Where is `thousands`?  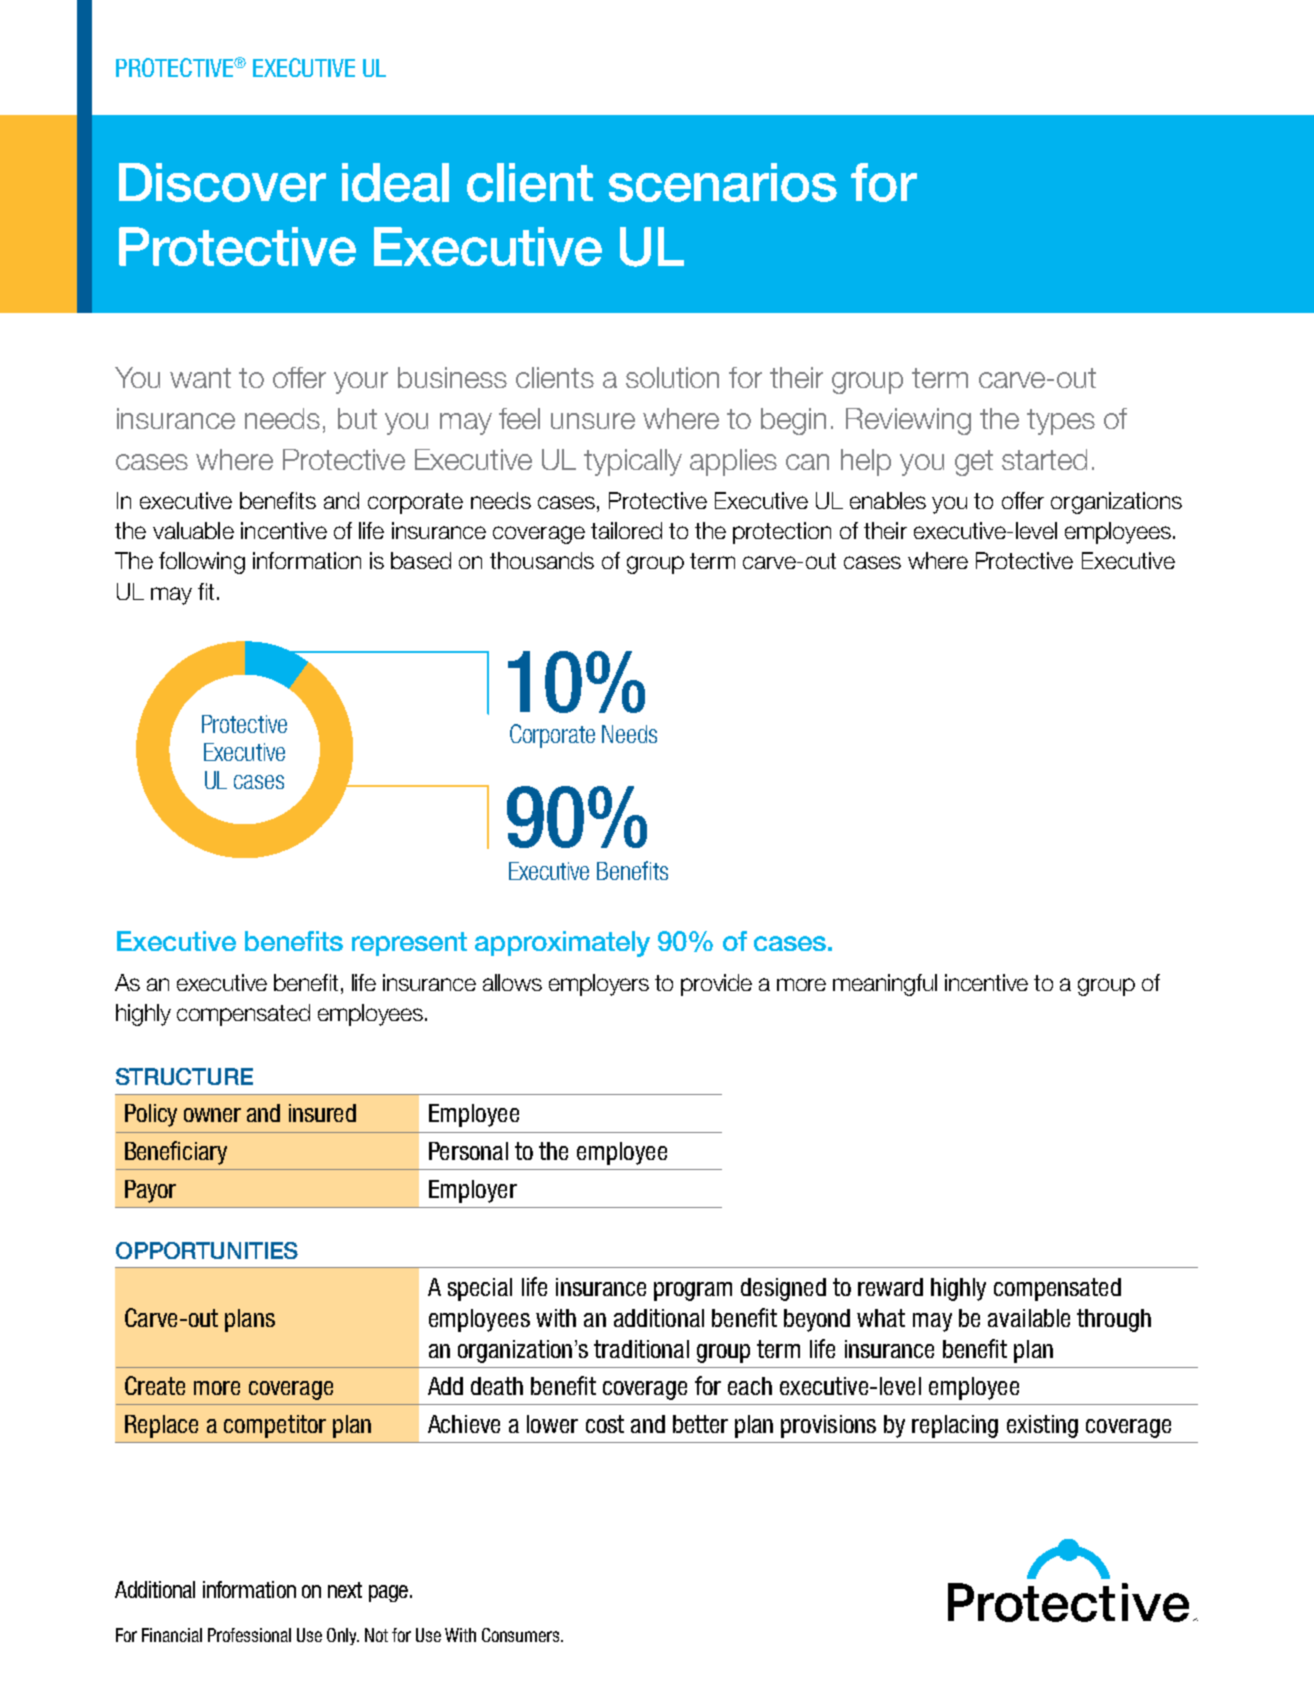
thousands is located at coordinates (542, 560).
